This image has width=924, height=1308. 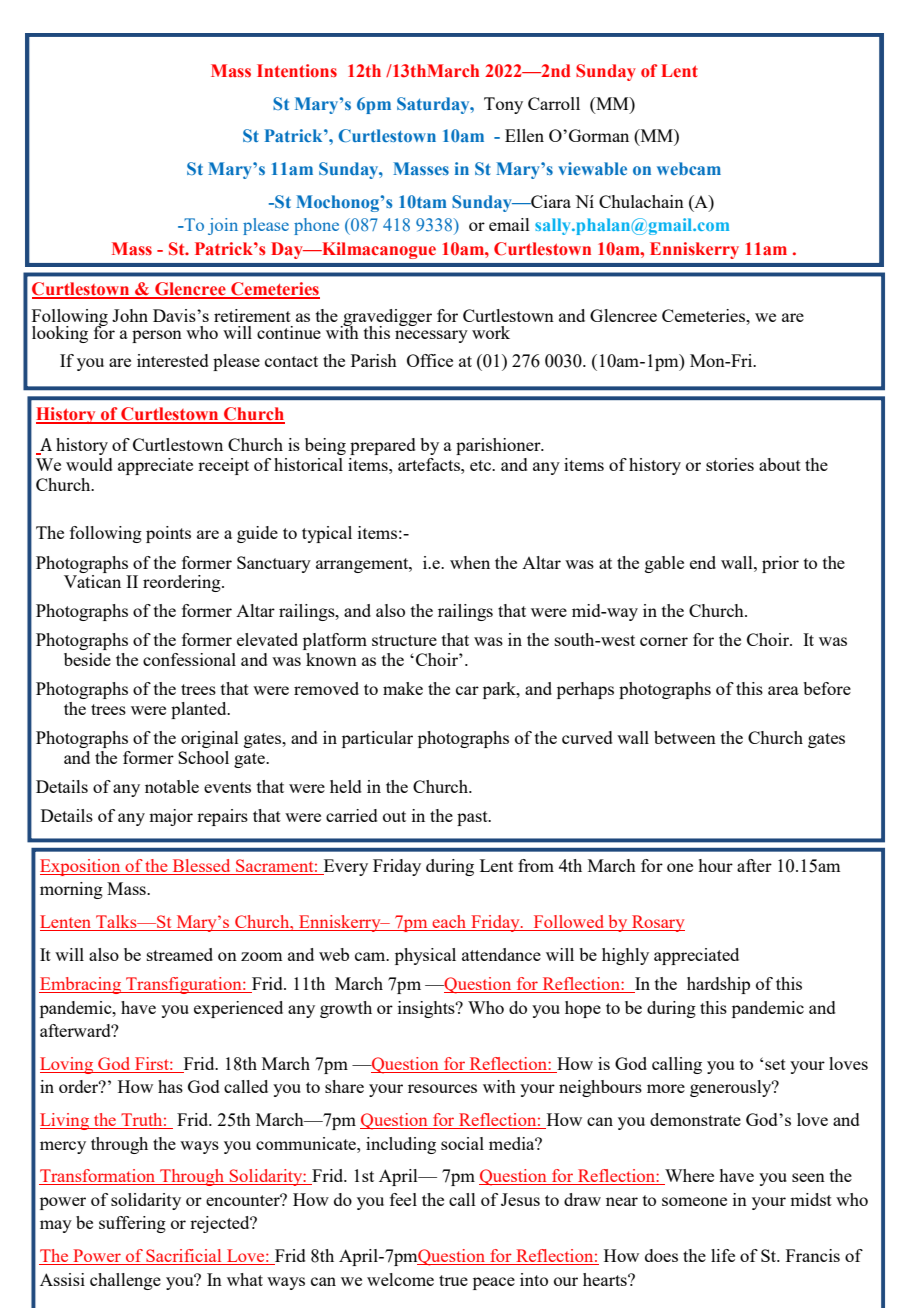 What do you see at coordinates (723, 1255) in the image?
I see `life` at bounding box center [723, 1255].
